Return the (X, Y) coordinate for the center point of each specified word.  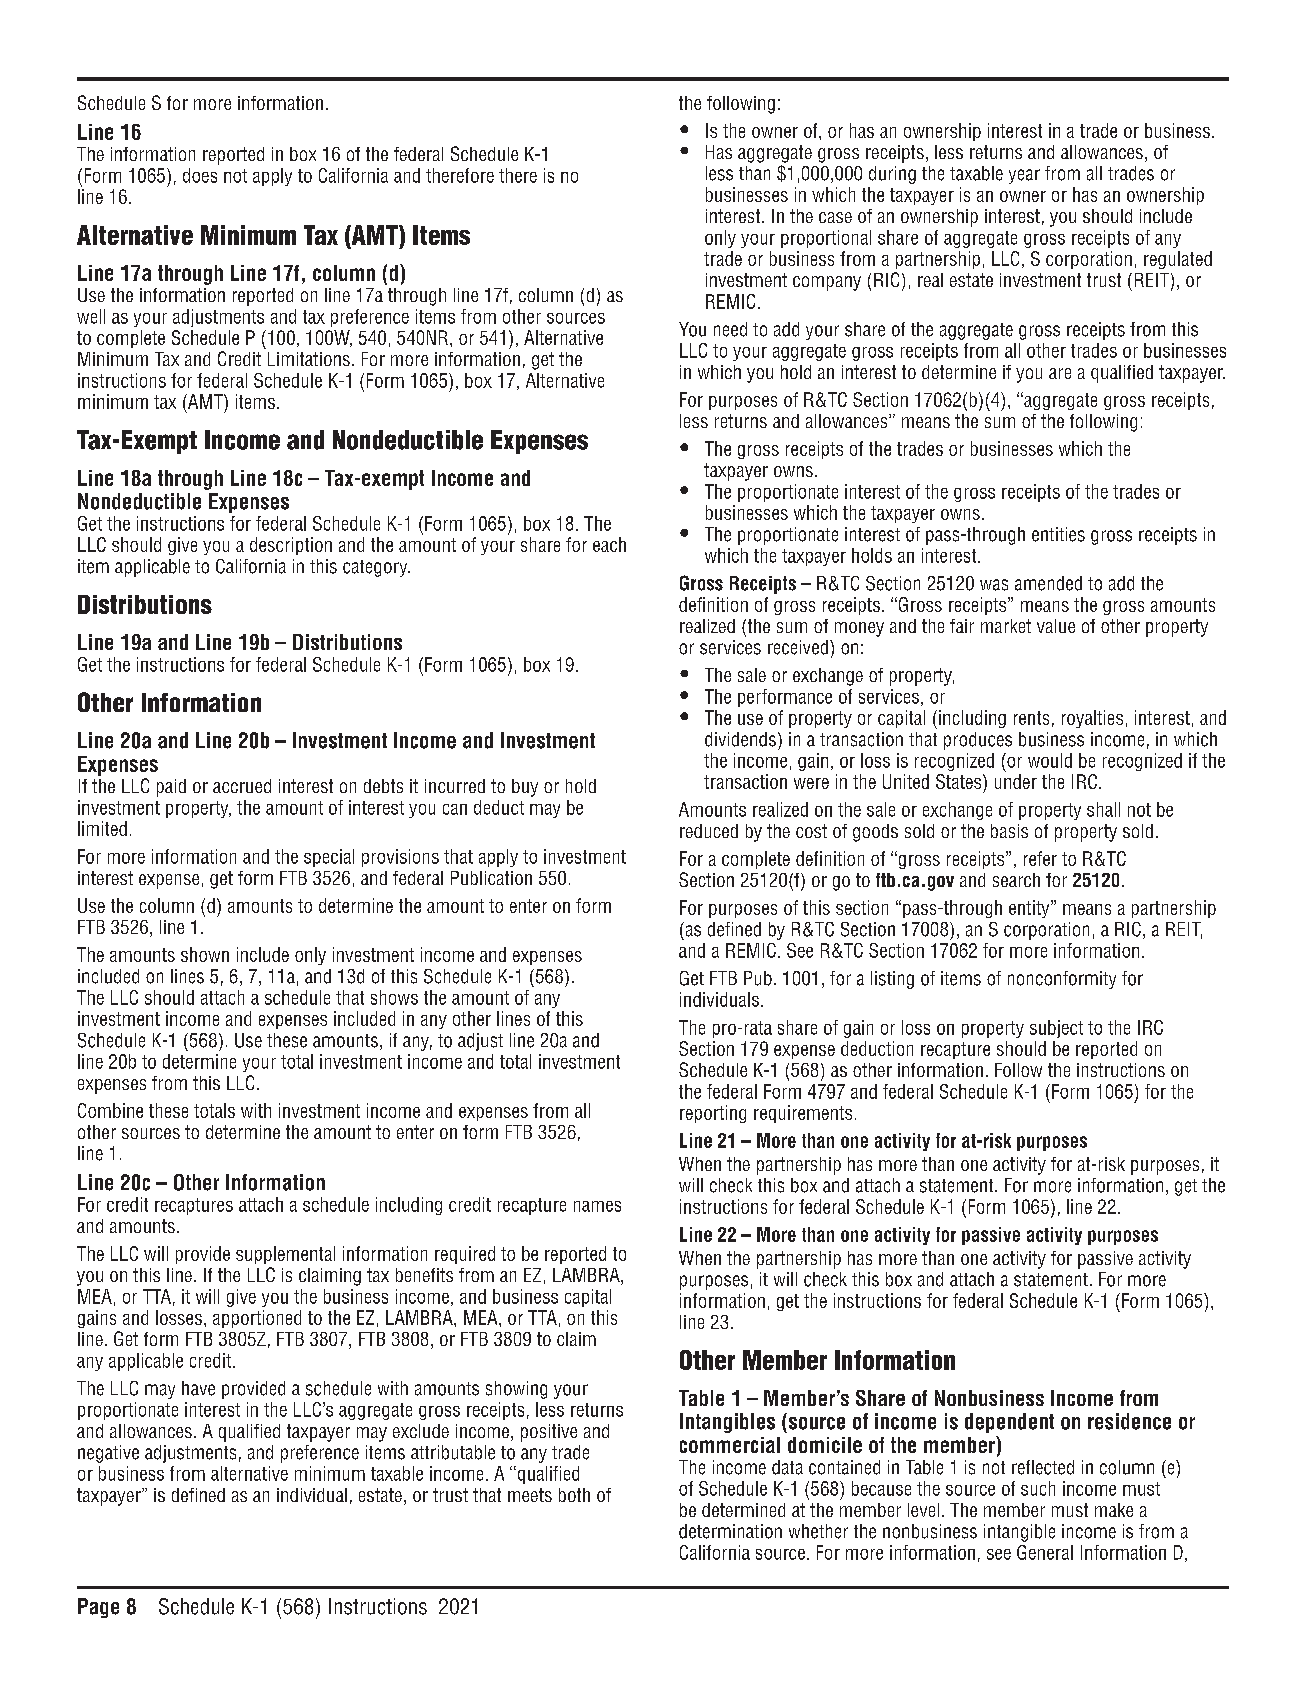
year (1024, 176)
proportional (826, 239)
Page (98, 1608)
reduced (709, 831)
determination (730, 1531)
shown (205, 954)
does (200, 175)
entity (1030, 909)
